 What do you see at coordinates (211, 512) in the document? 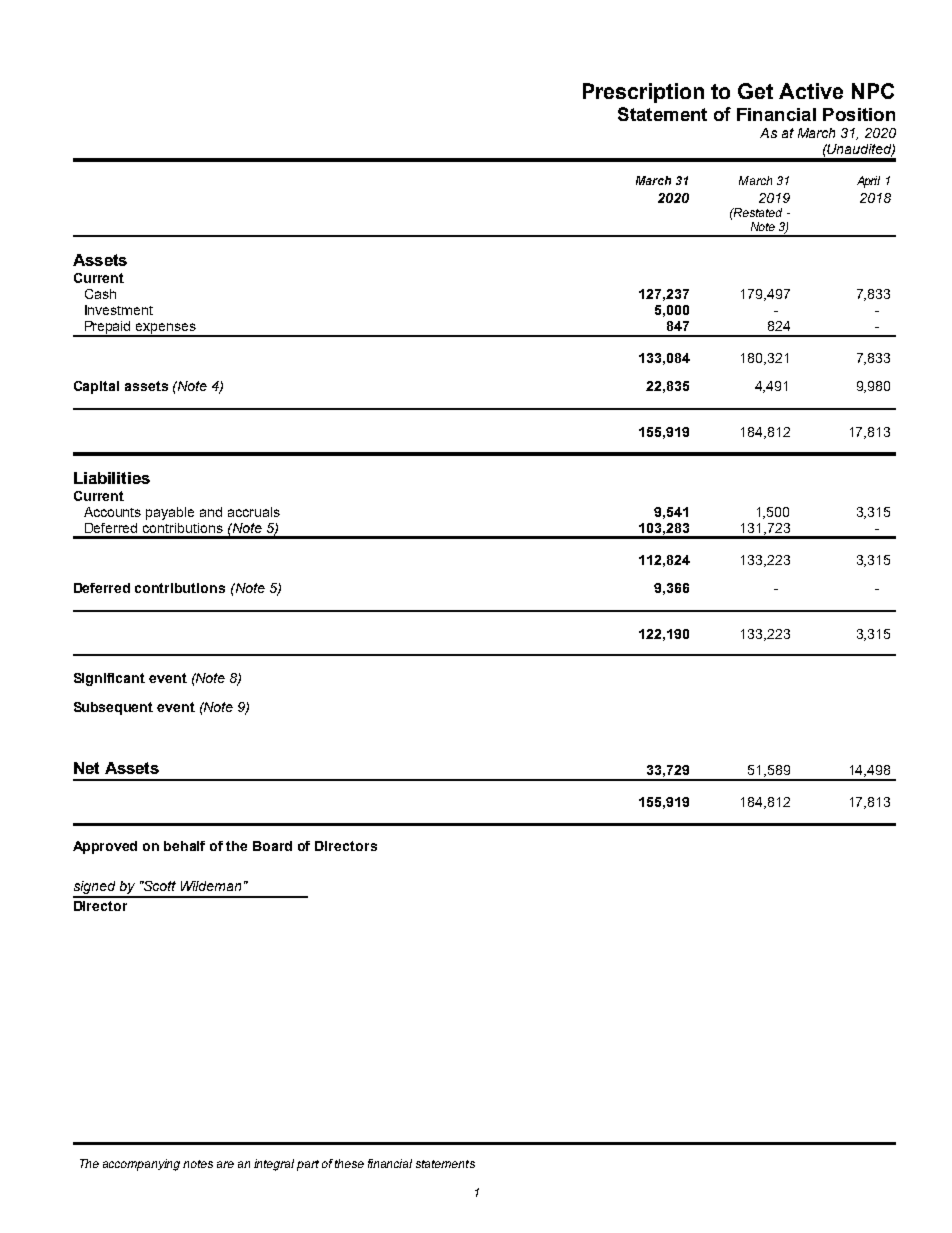
I see `and` at bounding box center [211, 512].
